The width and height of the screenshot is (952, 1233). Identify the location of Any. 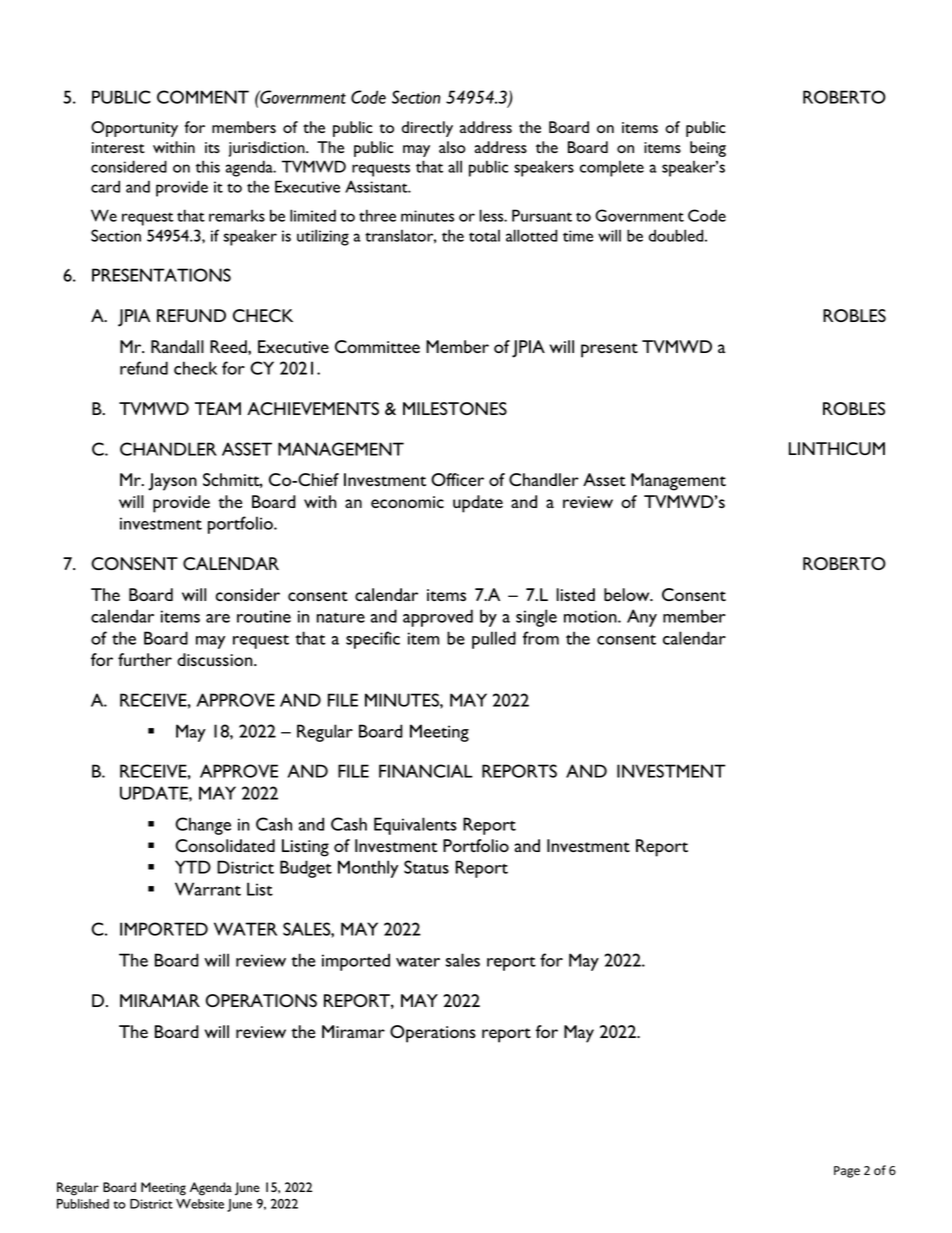
(642, 618).
